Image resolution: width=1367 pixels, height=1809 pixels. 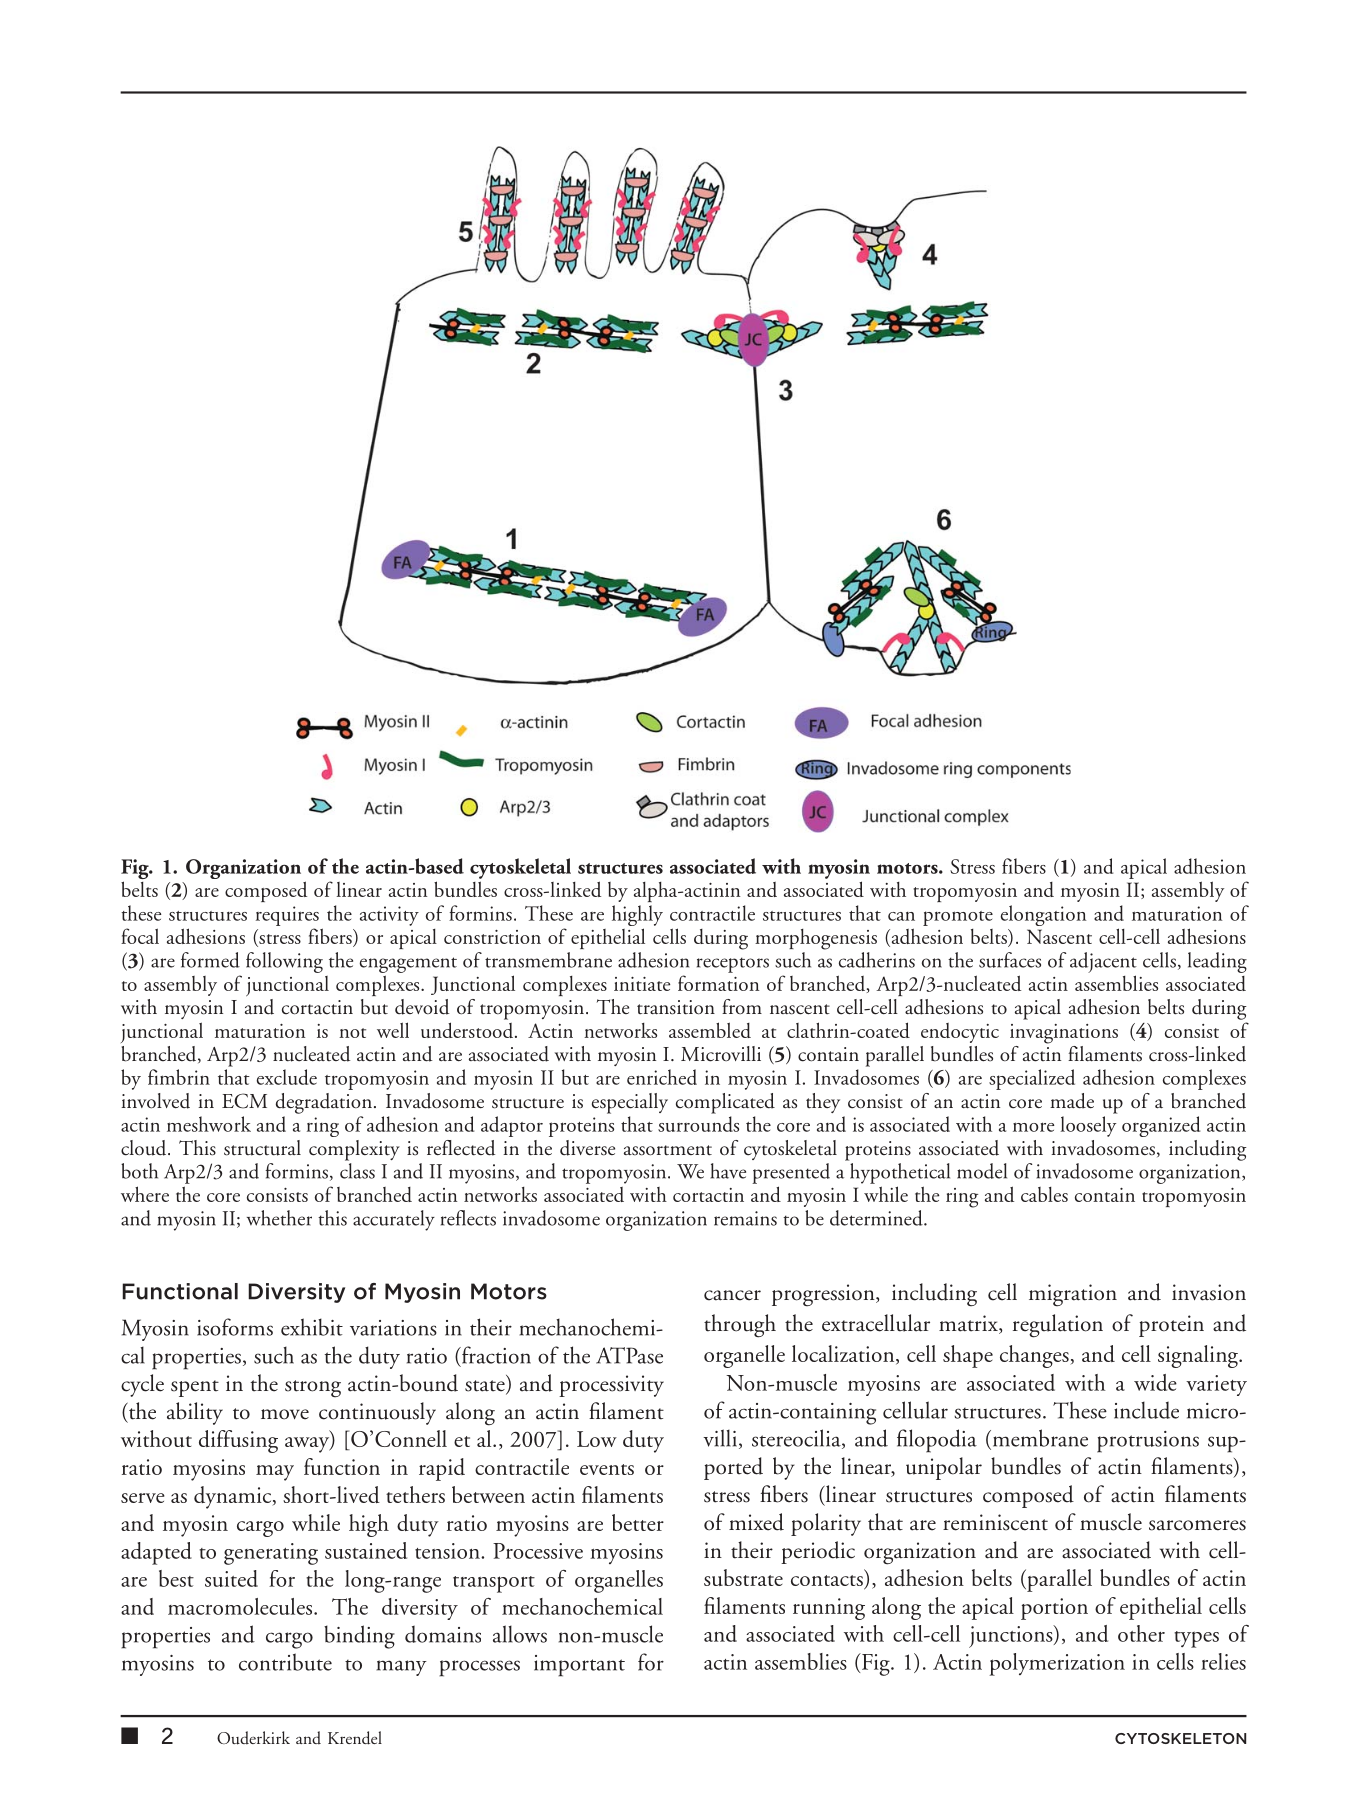 I want to click on receptors, so click(x=733, y=965).
